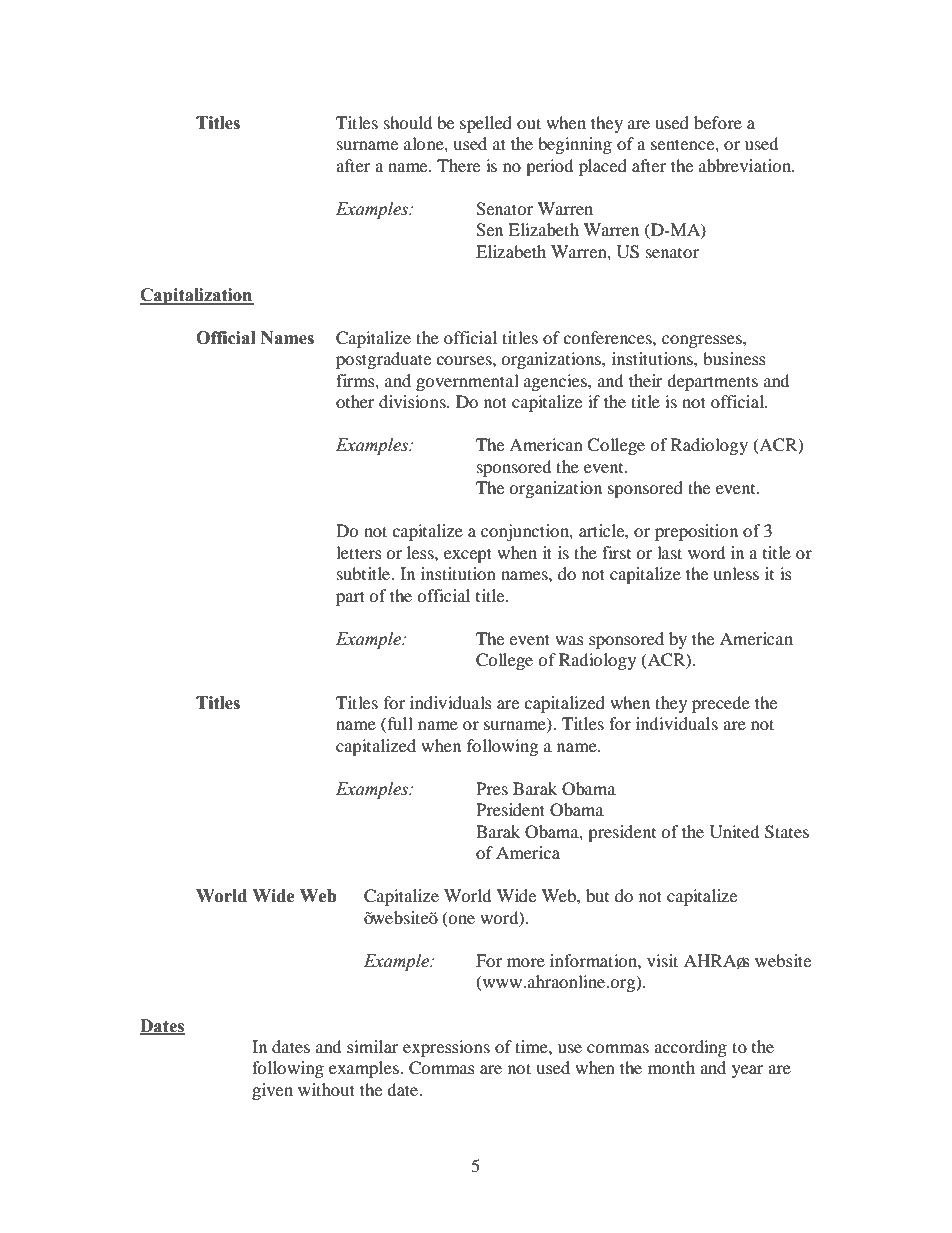 The height and width of the image is (1233, 952). Describe the element at coordinates (272, 1091) in the image. I see `given` at that location.
